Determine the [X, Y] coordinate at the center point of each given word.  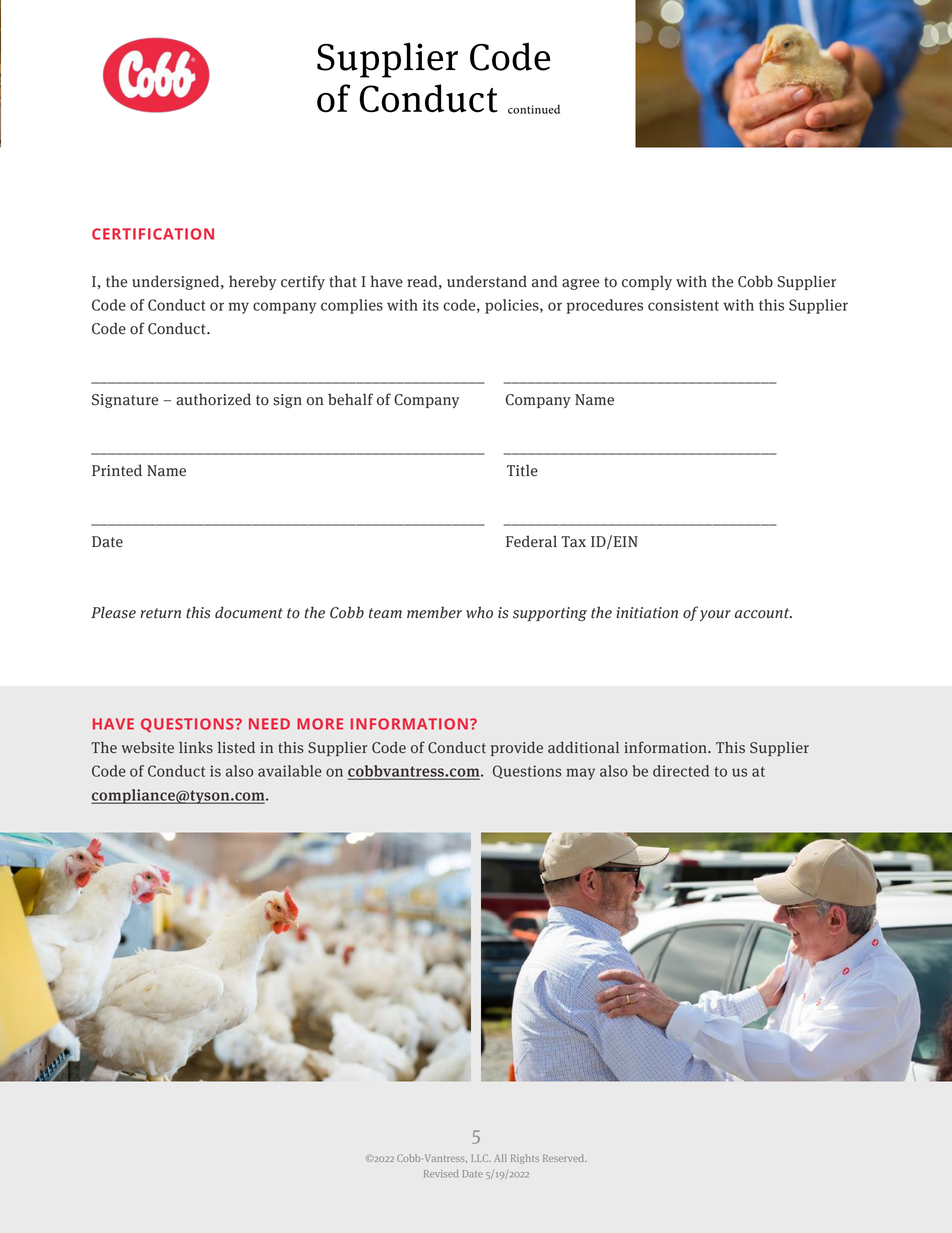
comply [647, 282]
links [196, 747]
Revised [441, 1174]
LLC [481, 1158]
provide [517, 748]
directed [681, 771]
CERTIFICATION [153, 234]
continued [534, 109]
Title [522, 470]
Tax [573, 542]
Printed [117, 470]
